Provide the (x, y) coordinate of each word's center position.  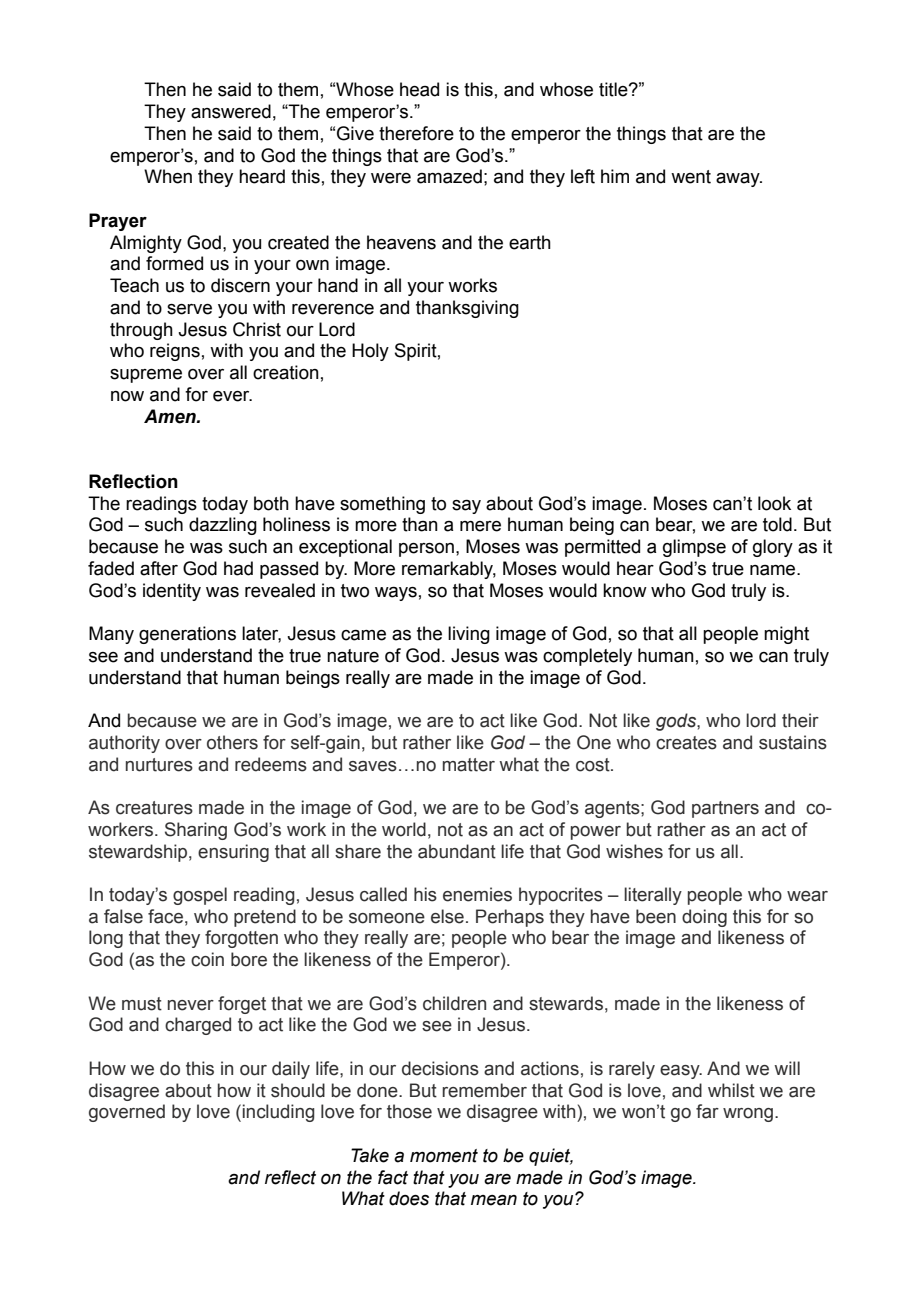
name (774, 570)
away (739, 180)
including (279, 1113)
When (168, 176)
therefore (416, 133)
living (469, 635)
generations (187, 635)
